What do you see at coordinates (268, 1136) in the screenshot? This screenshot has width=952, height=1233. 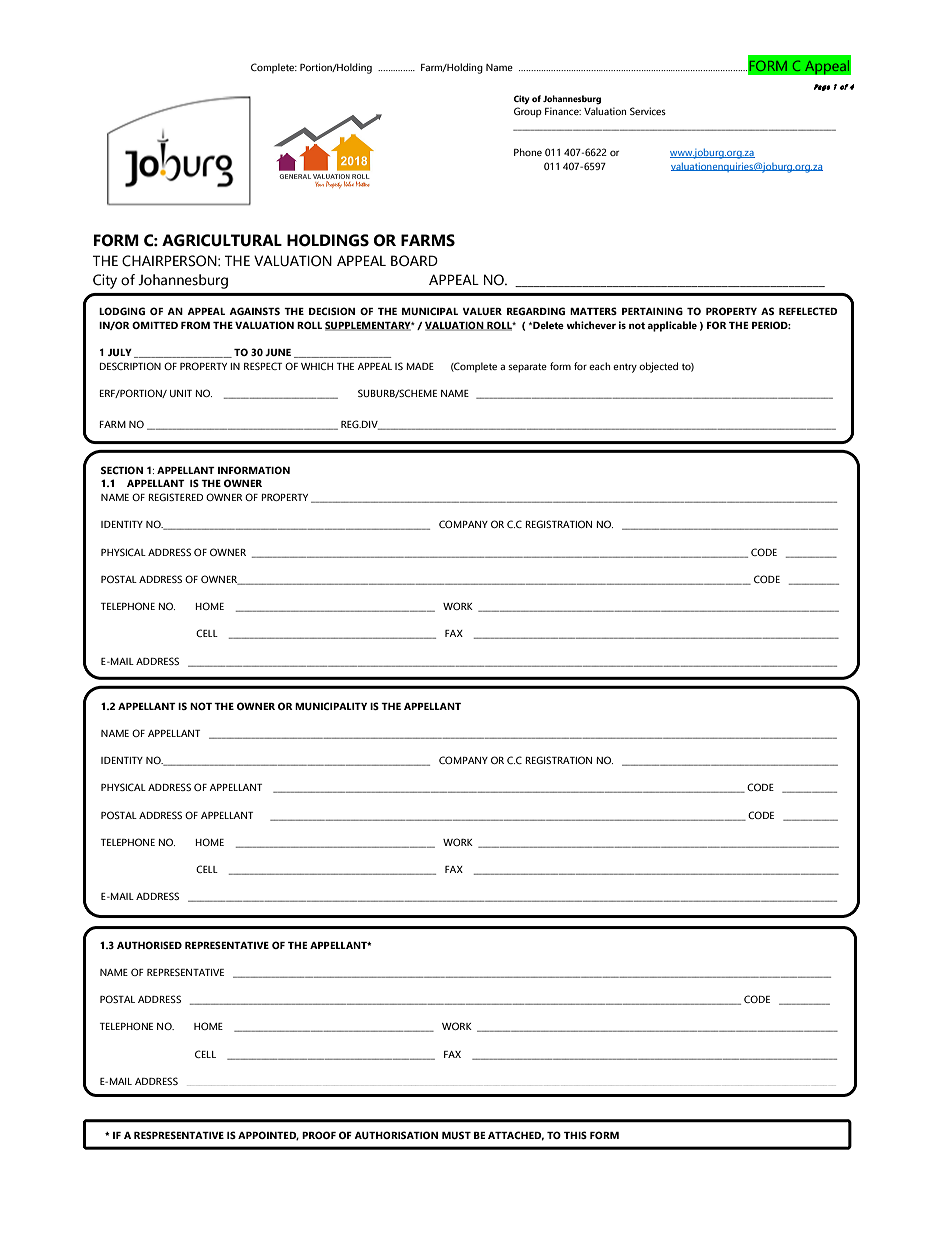 I see `APPOINTED` at bounding box center [268, 1136].
